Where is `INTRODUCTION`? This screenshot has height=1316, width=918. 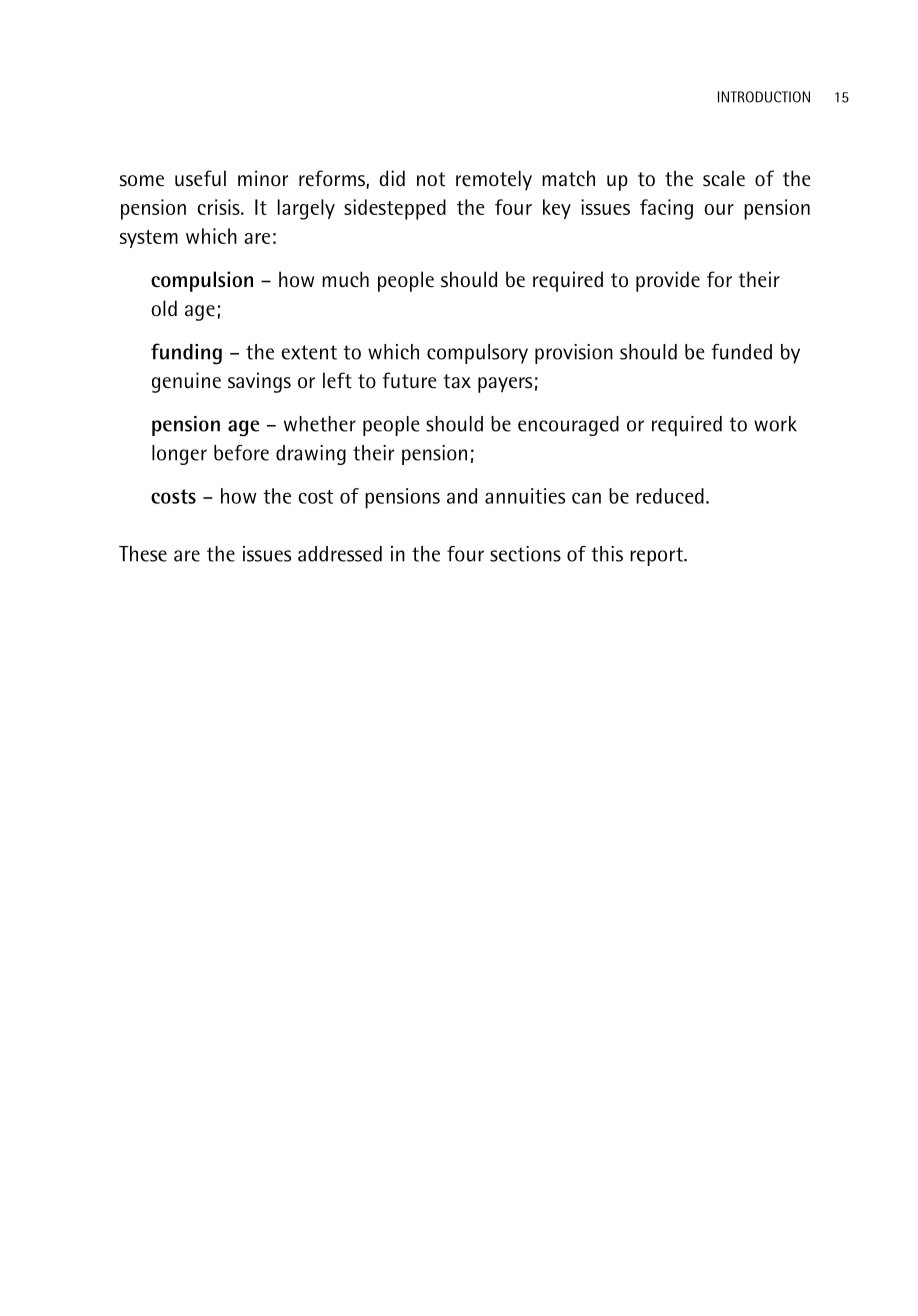 INTRODUCTION is located at coordinates (764, 97).
